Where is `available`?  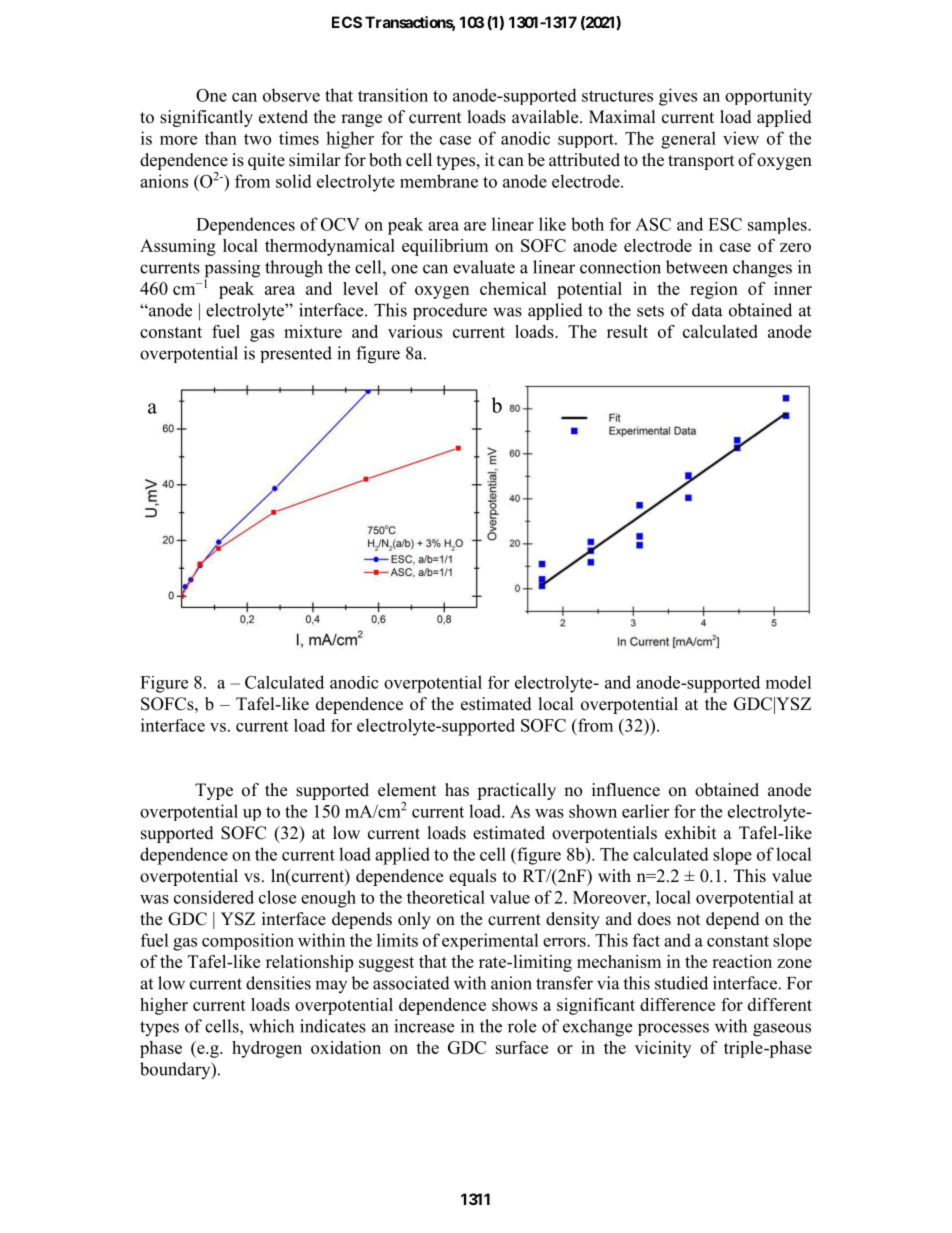 available is located at coordinates (546, 117).
